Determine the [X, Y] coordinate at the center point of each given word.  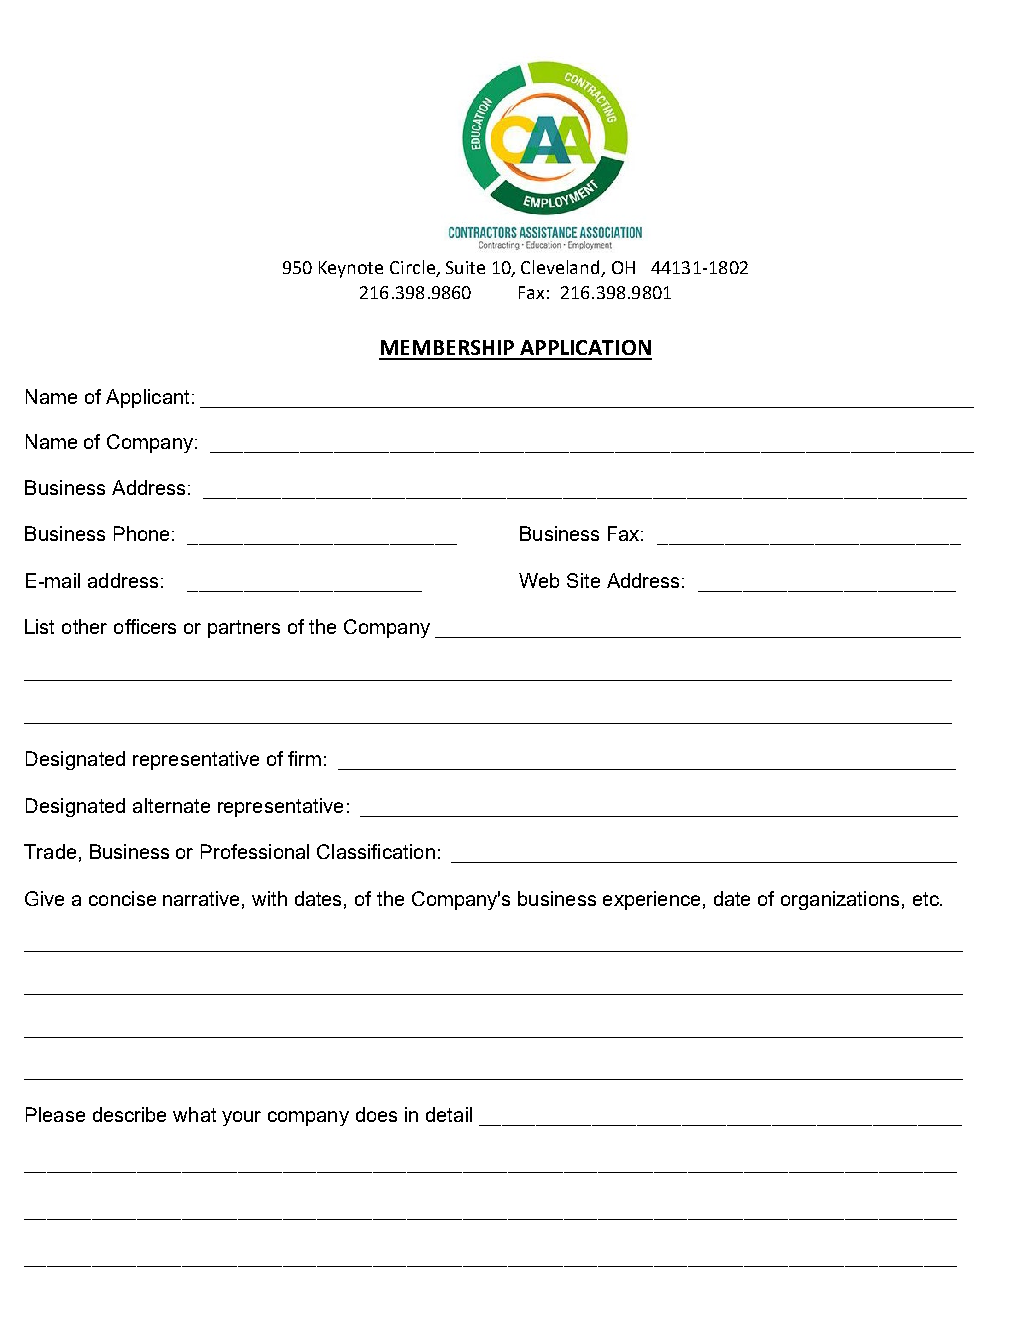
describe [129, 1114]
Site [583, 580]
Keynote [351, 269]
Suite [465, 267]
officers [145, 626]
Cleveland [561, 268]
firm [304, 758]
